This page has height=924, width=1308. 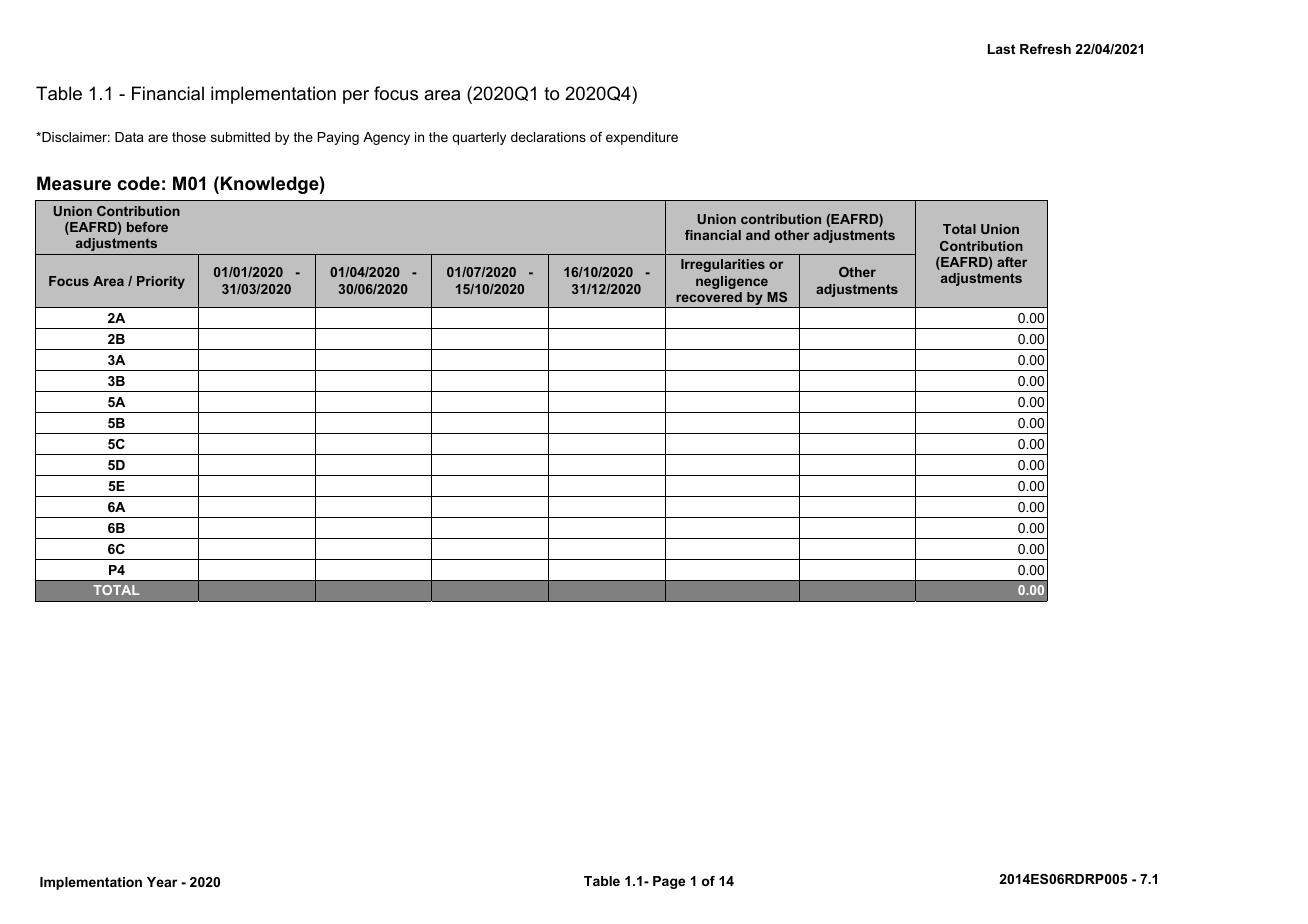 I want to click on declarations, so click(x=548, y=137).
